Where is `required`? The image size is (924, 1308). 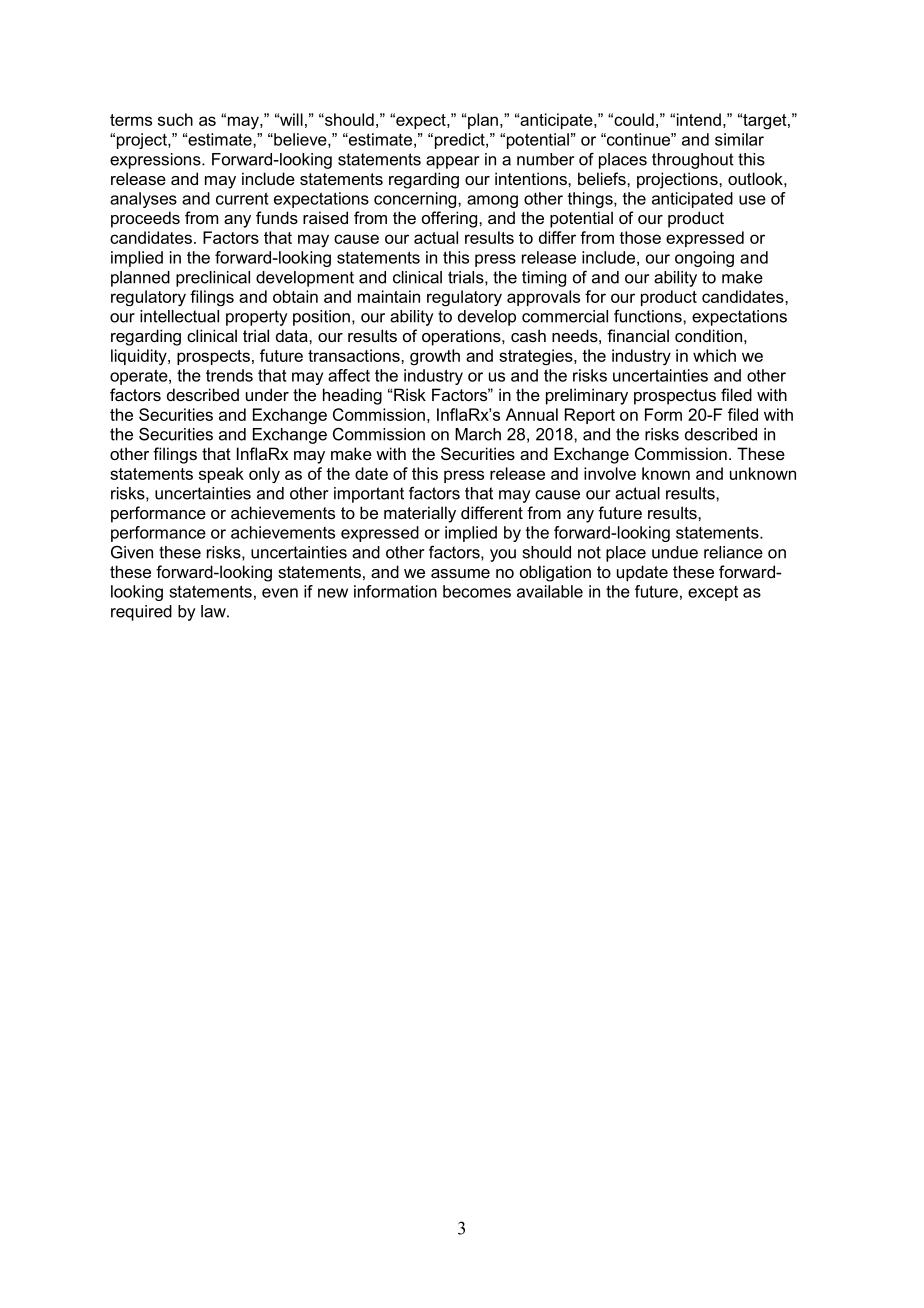
required is located at coordinates (141, 613).
